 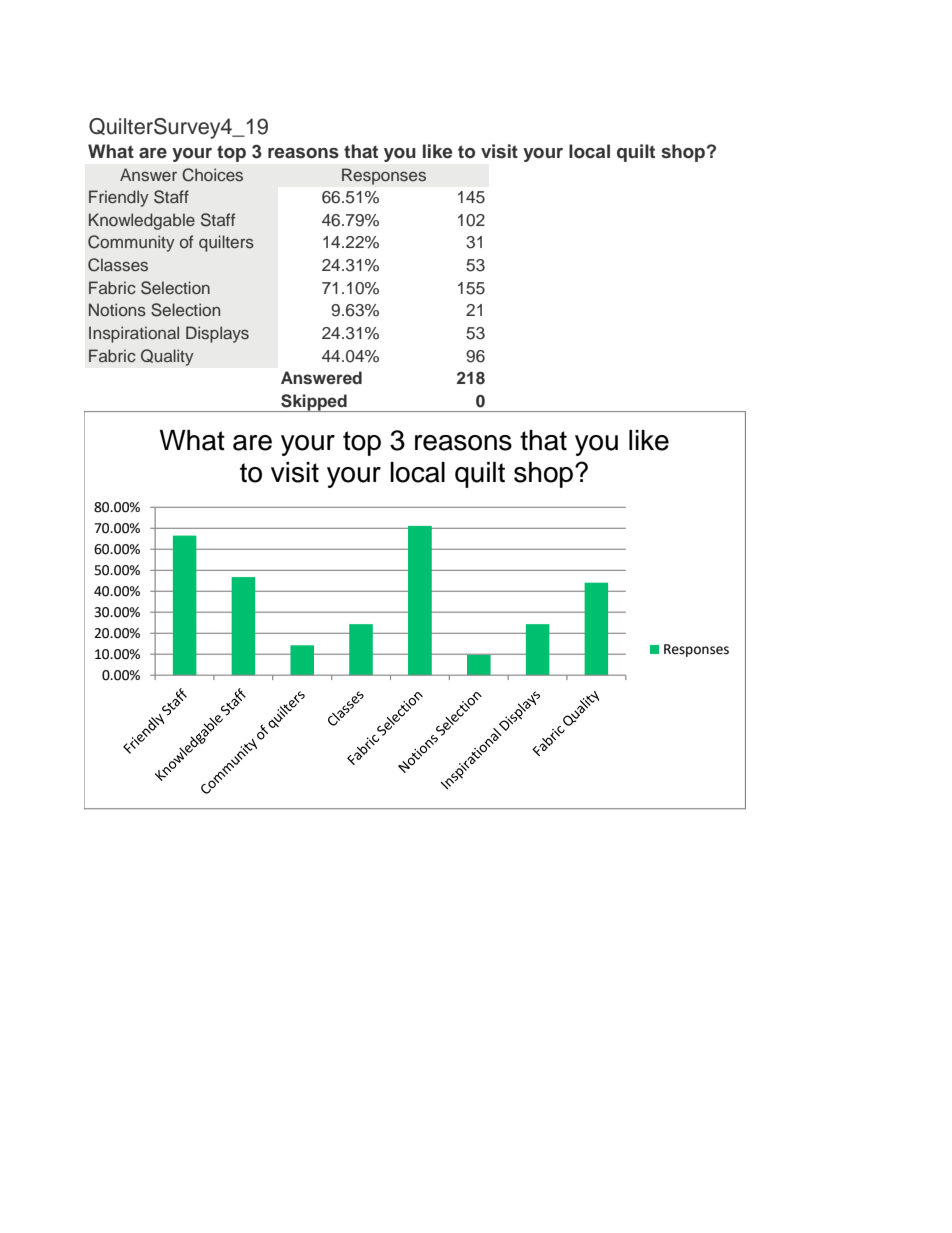 What do you see at coordinates (212, 175) in the document?
I see `Choices` at bounding box center [212, 175].
